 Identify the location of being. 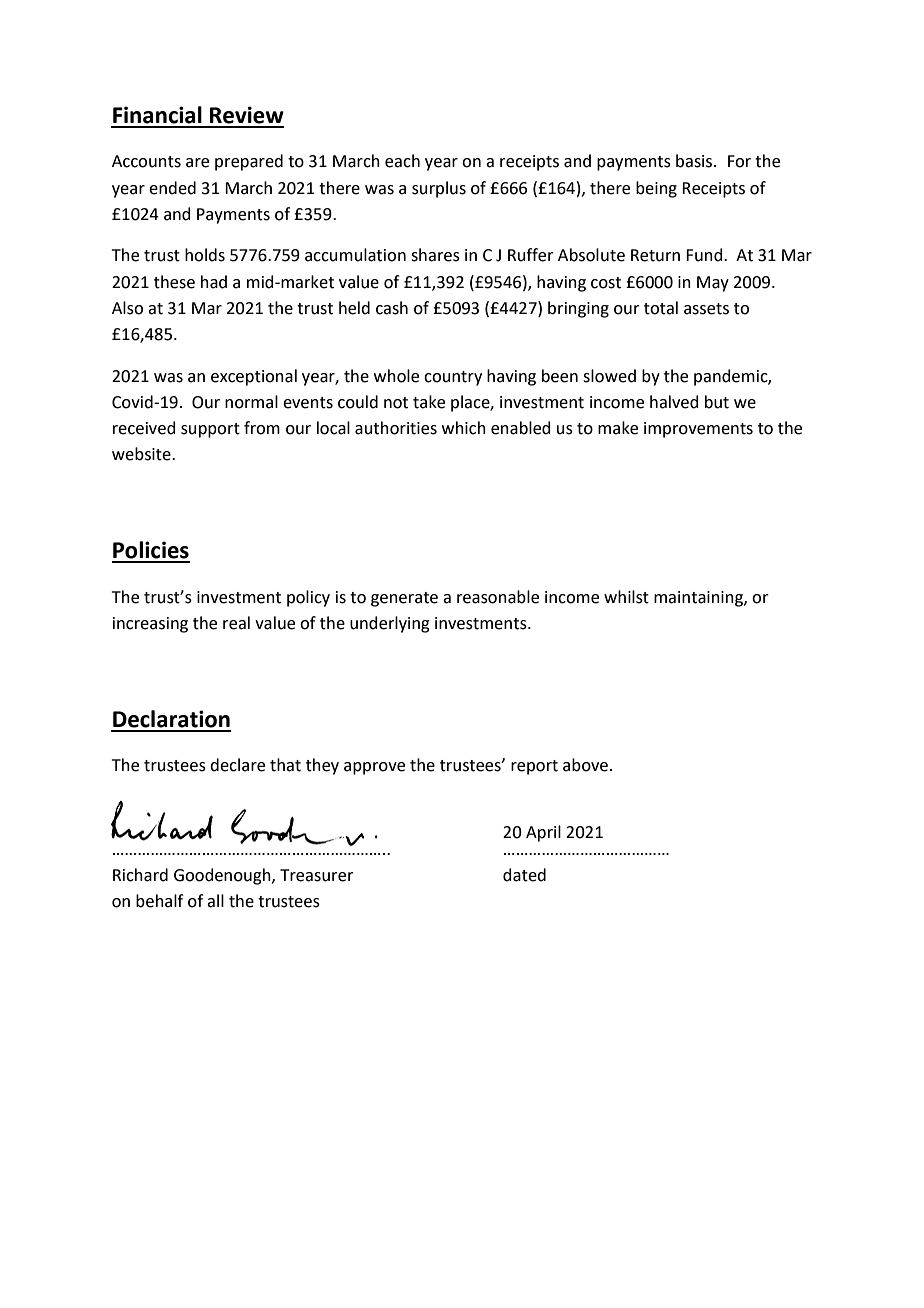
(656, 189).
